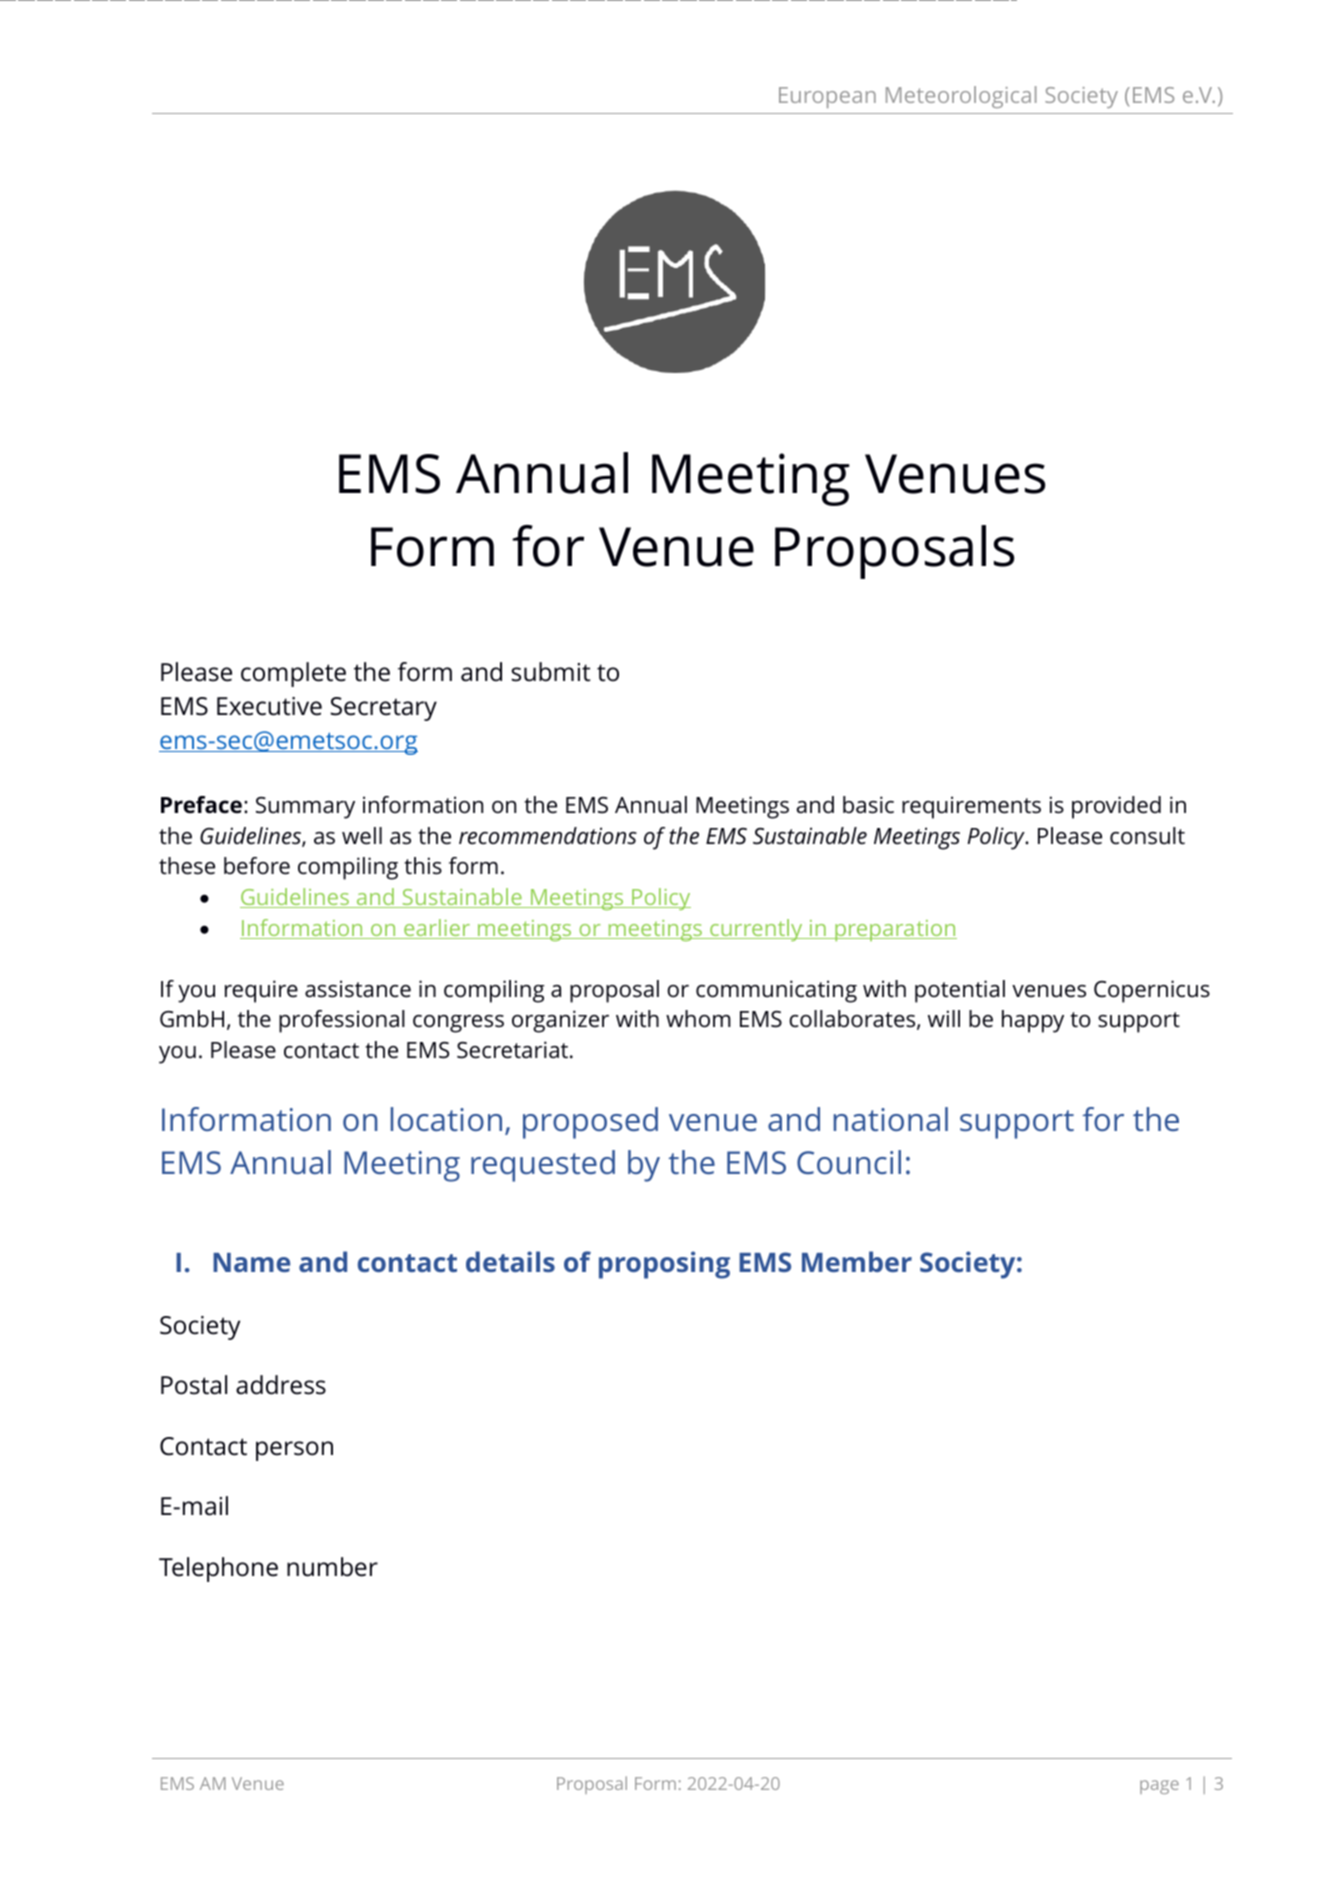 The width and height of the document is (1335, 1888). Describe the element at coordinates (1116, 807) in the document. I see `provided` at that location.
